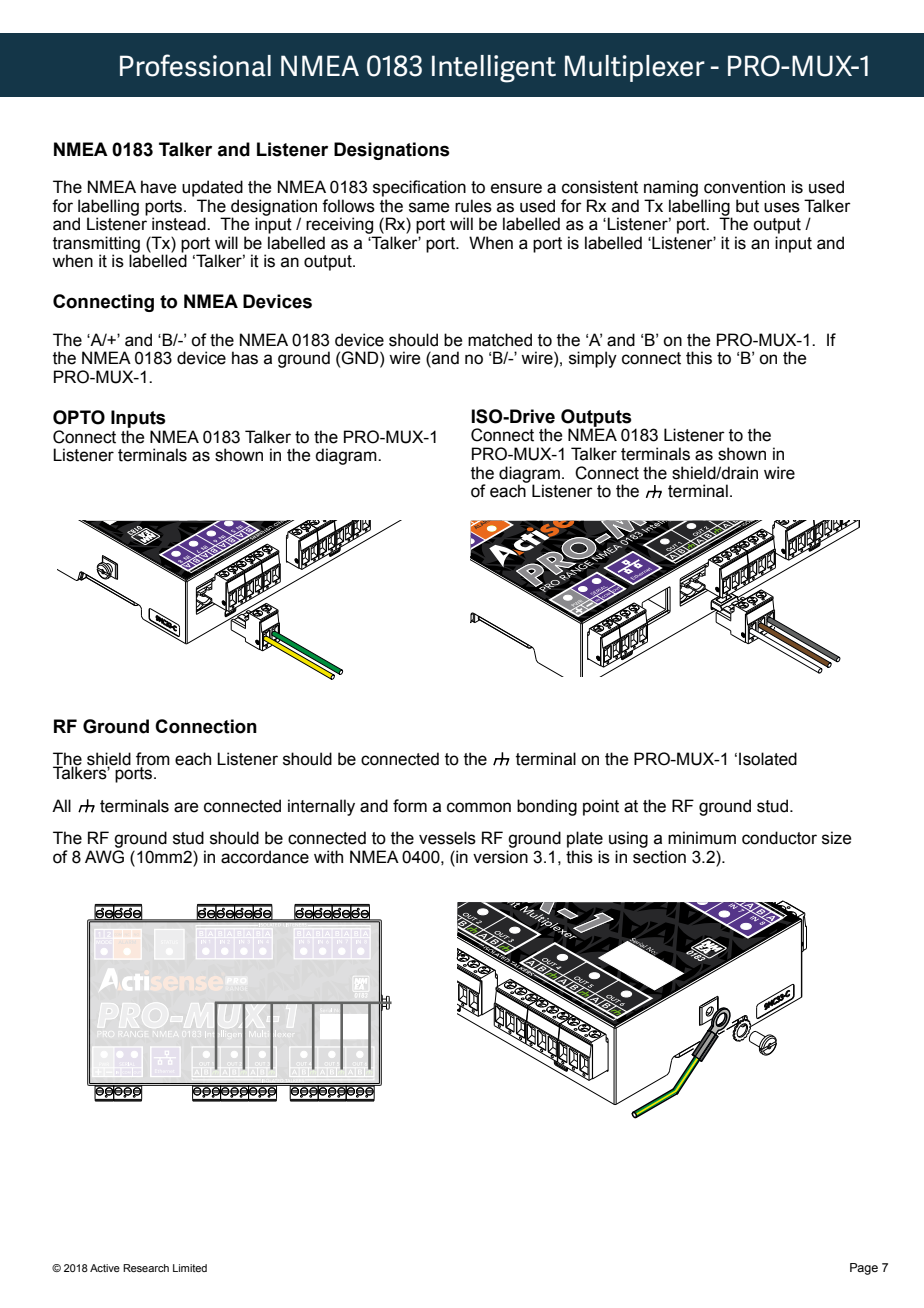 The image size is (924, 1308). What do you see at coordinates (744, 187) in the screenshot?
I see `convention` at bounding box center [744, 187].
